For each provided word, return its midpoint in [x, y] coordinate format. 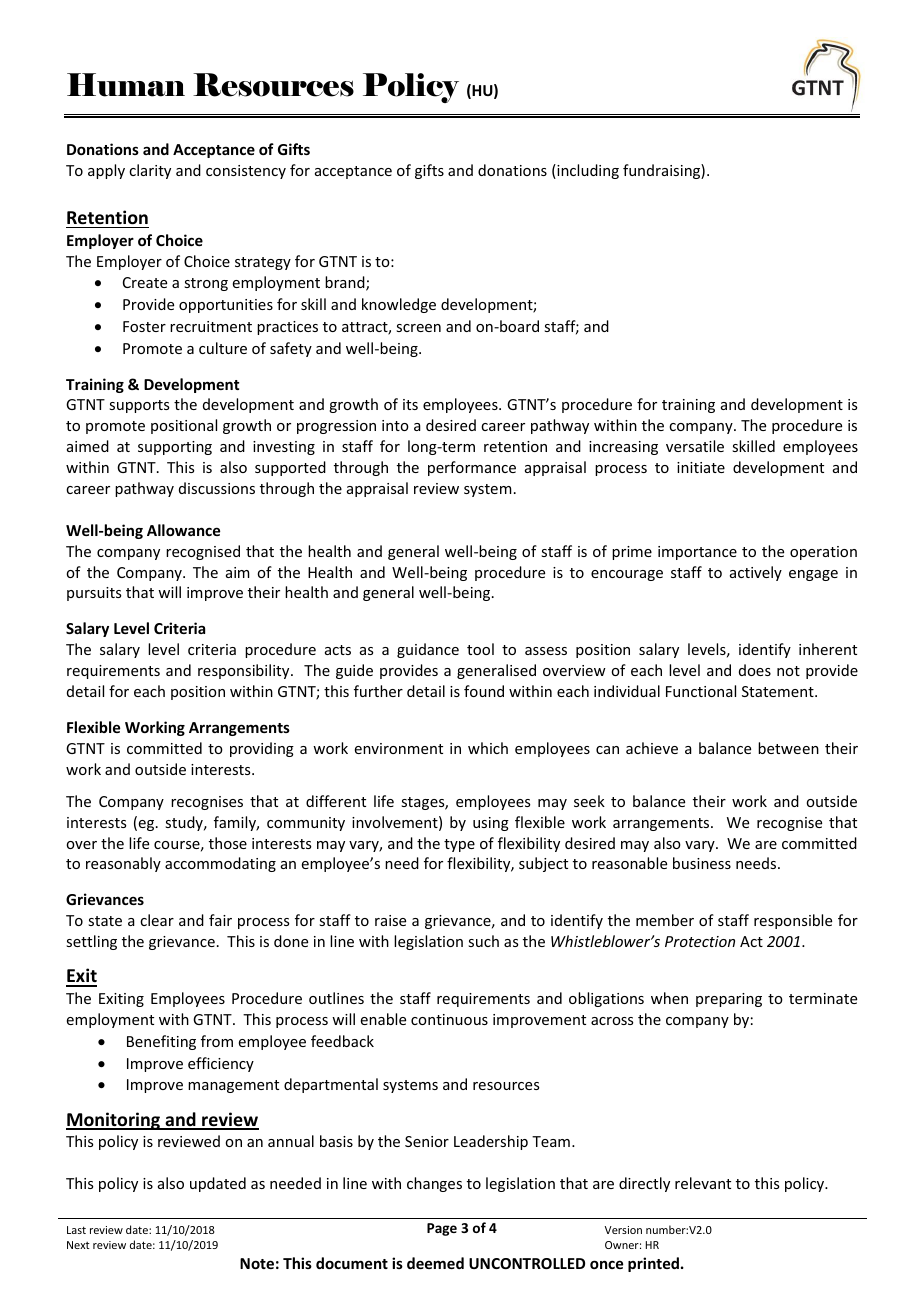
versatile [695, 446]
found [484, 691]
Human [126, 85]
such [483, 941]
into [395, 425]
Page [442, 1229]
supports [139, 406]
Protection [700, 941]
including [587, 171]
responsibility [245, 671]
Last [76, 1230]
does [755, 670]
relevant [703, 1183]
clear [157, 920]
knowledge [399, 305]
